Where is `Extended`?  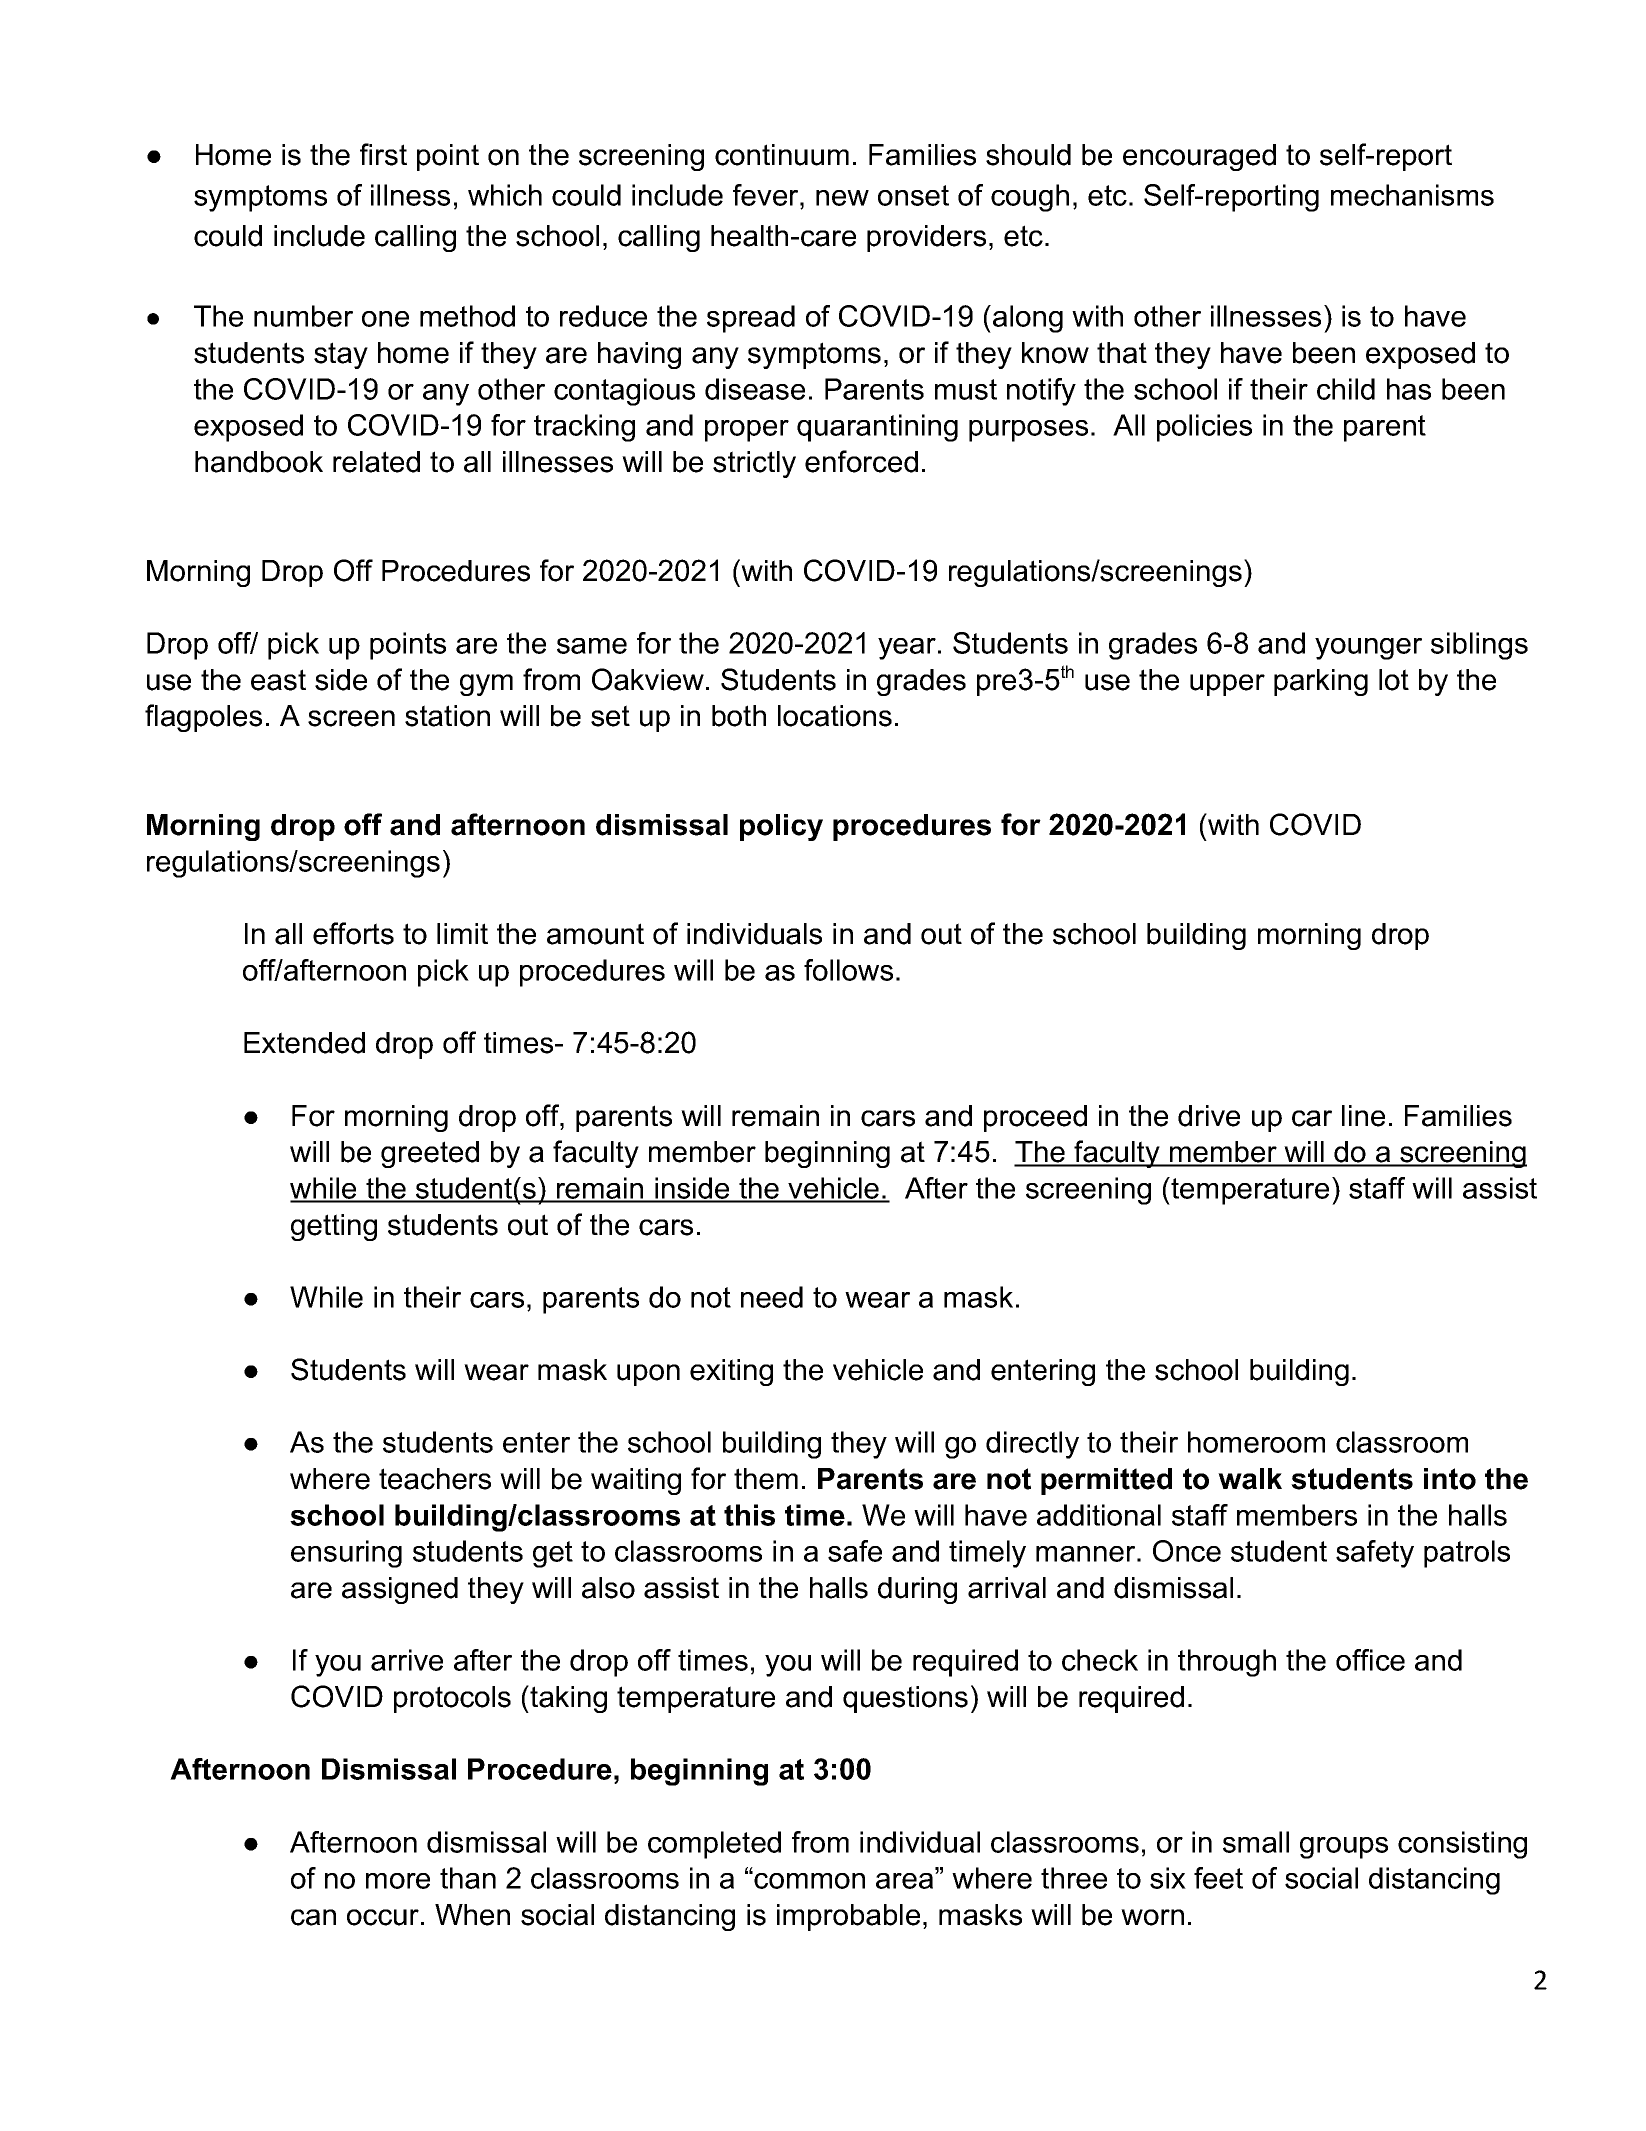
Extended is located at coordinates (304, 1043).
